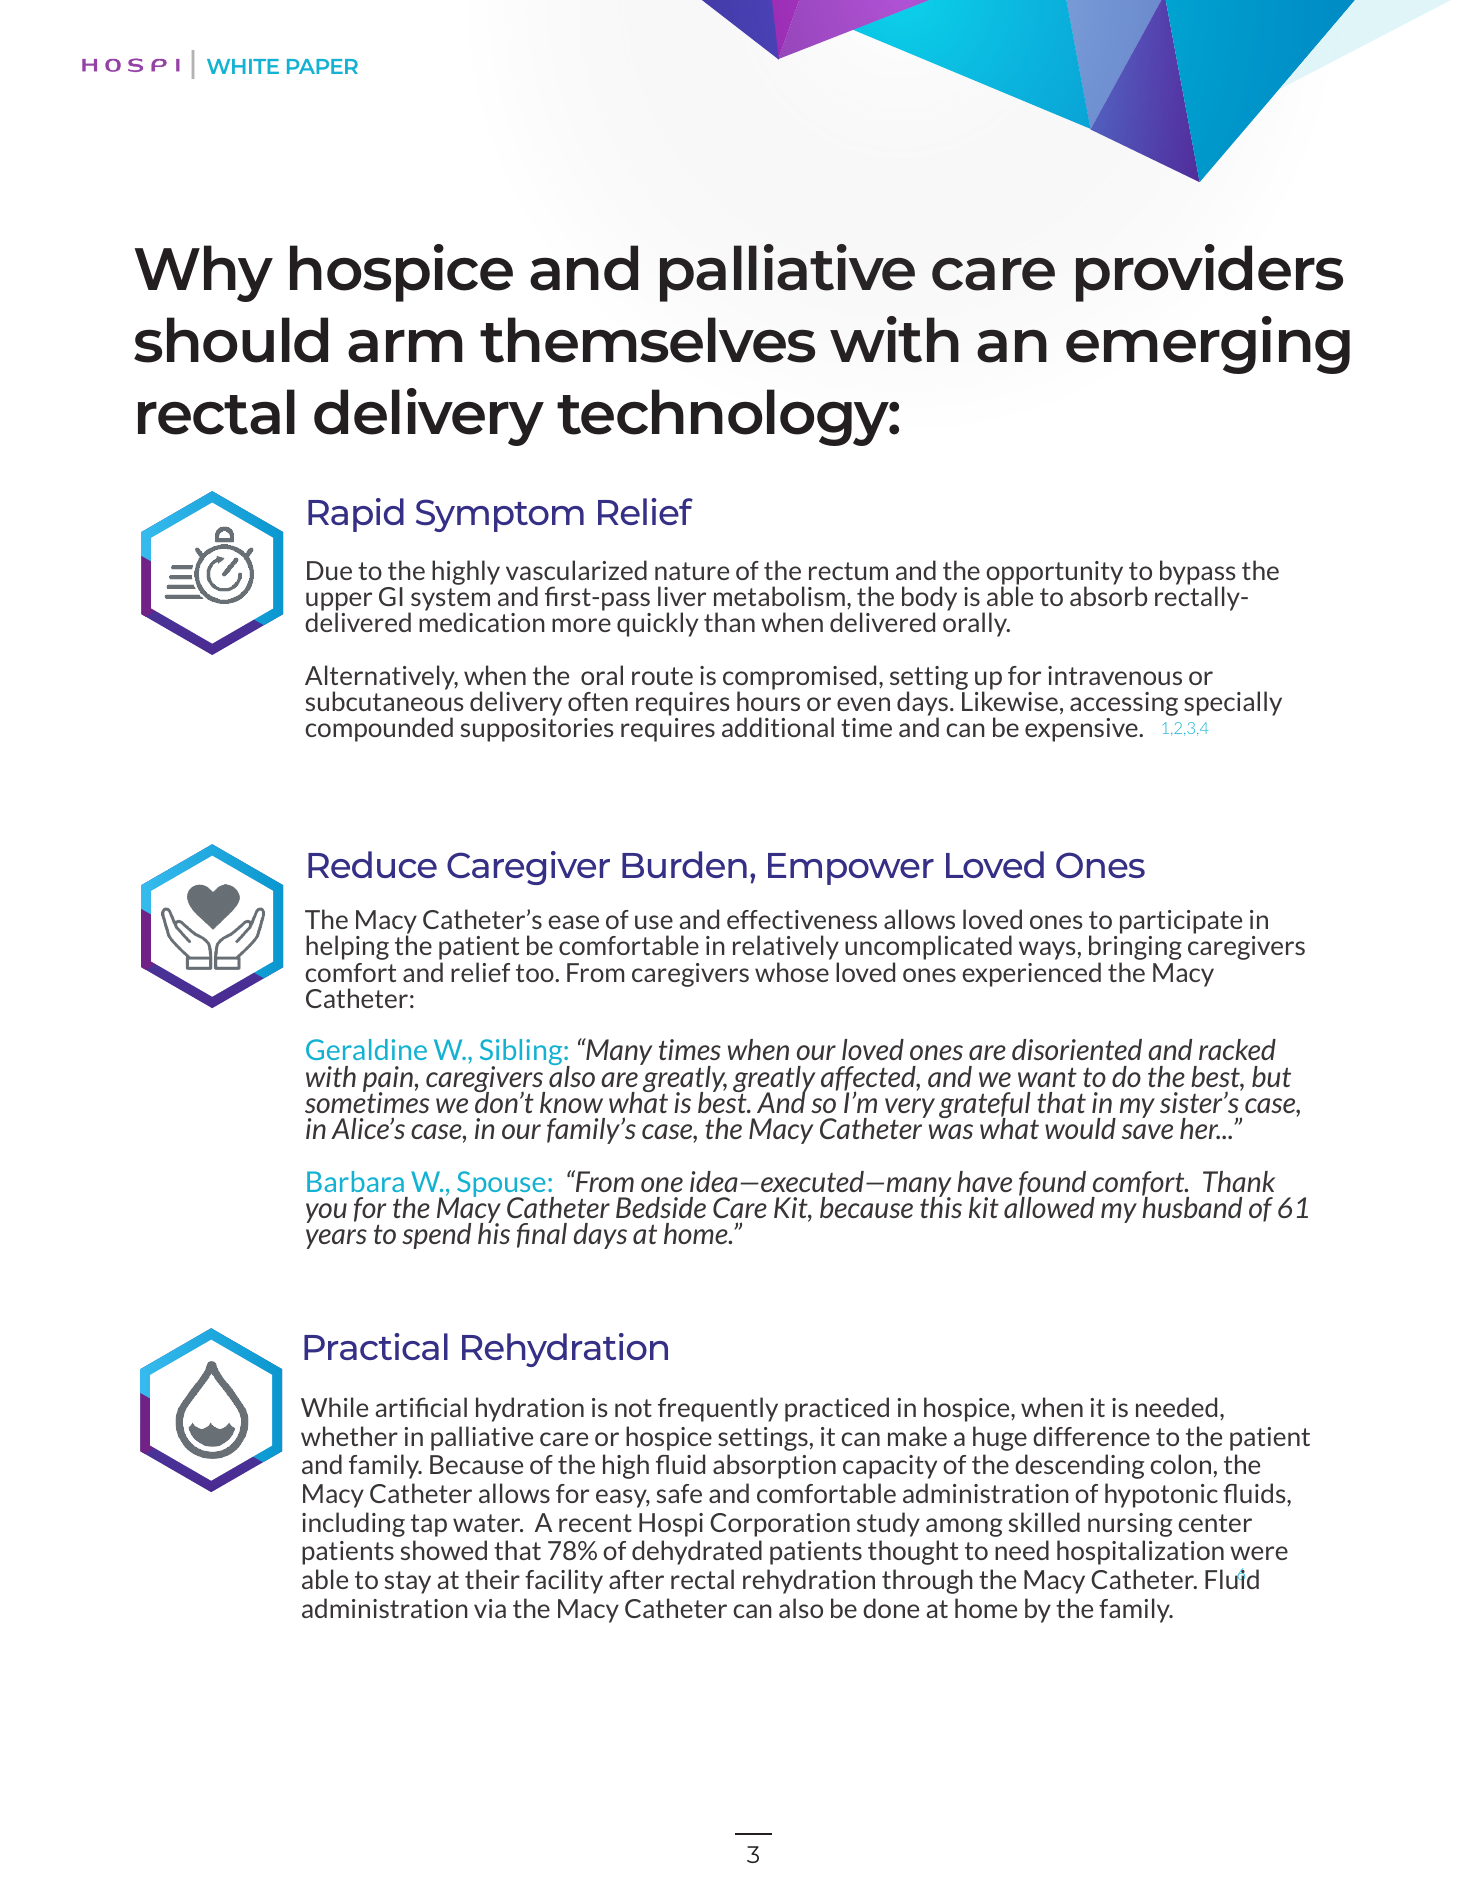 The width and height of the page is (1462, 1893). Describe the element at coordinates (684, 864) in the page. I see `Burden` at that location.
